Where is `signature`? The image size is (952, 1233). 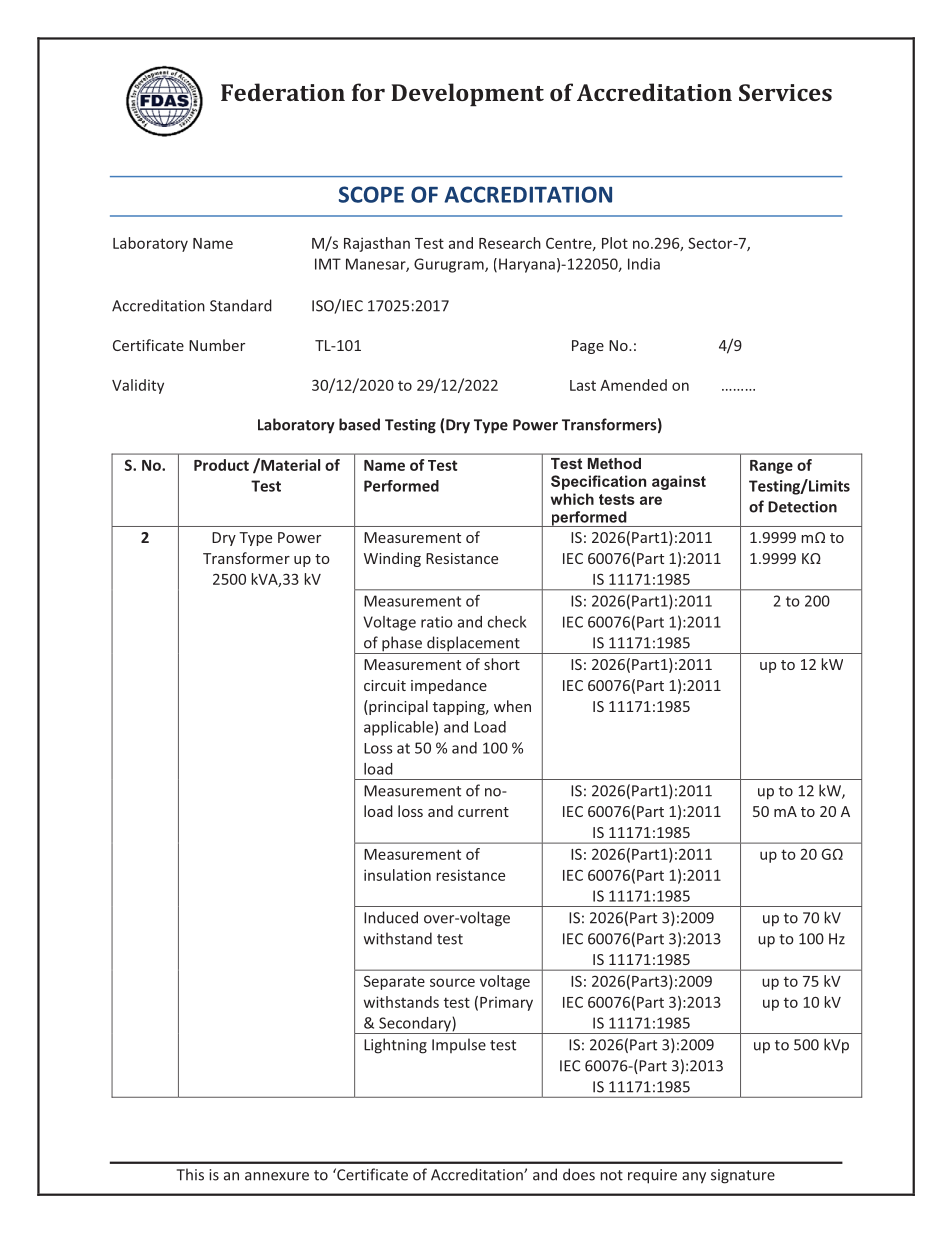 signature is located at coordinates (743, 1176).
